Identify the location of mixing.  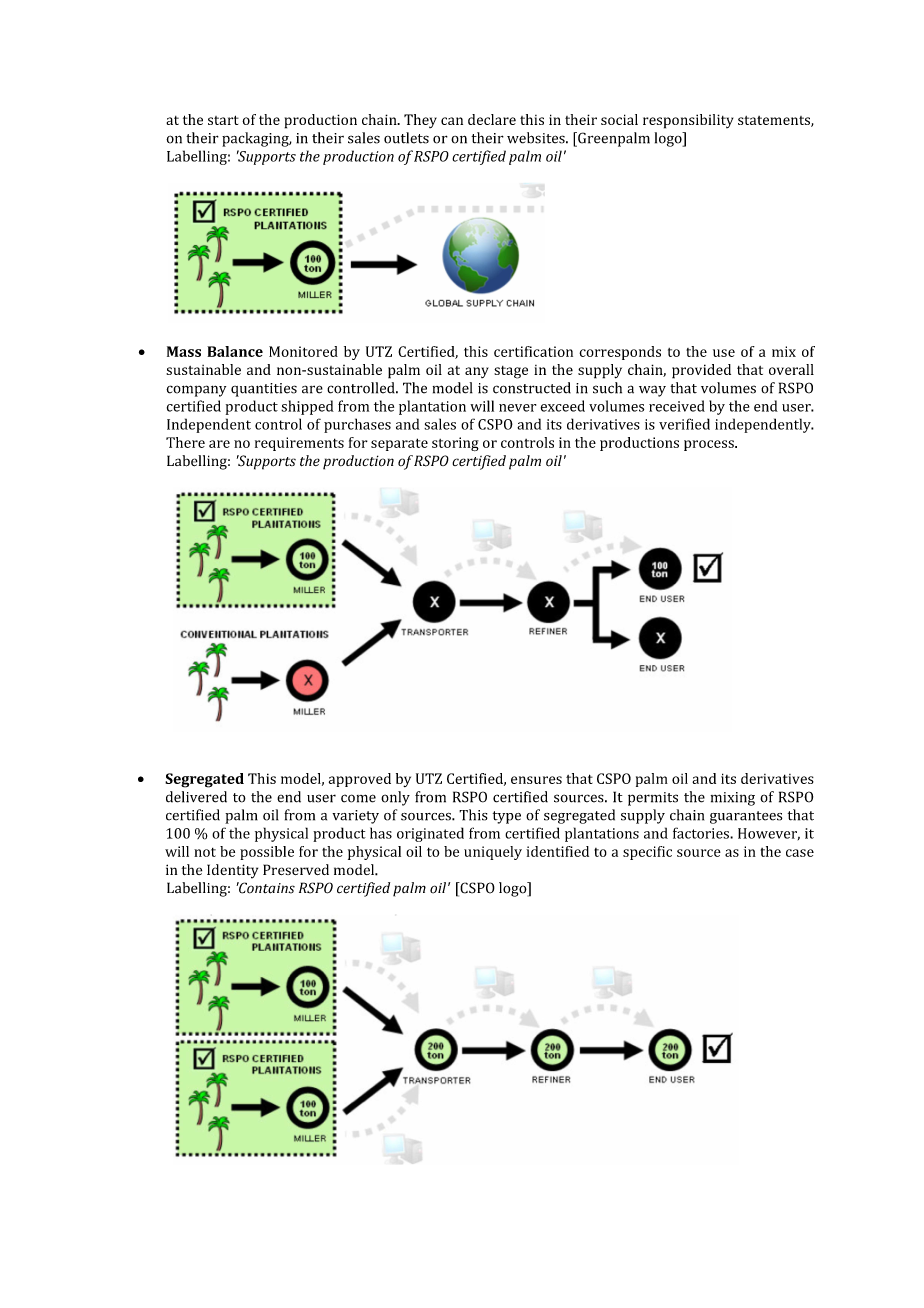
(733, 799).
